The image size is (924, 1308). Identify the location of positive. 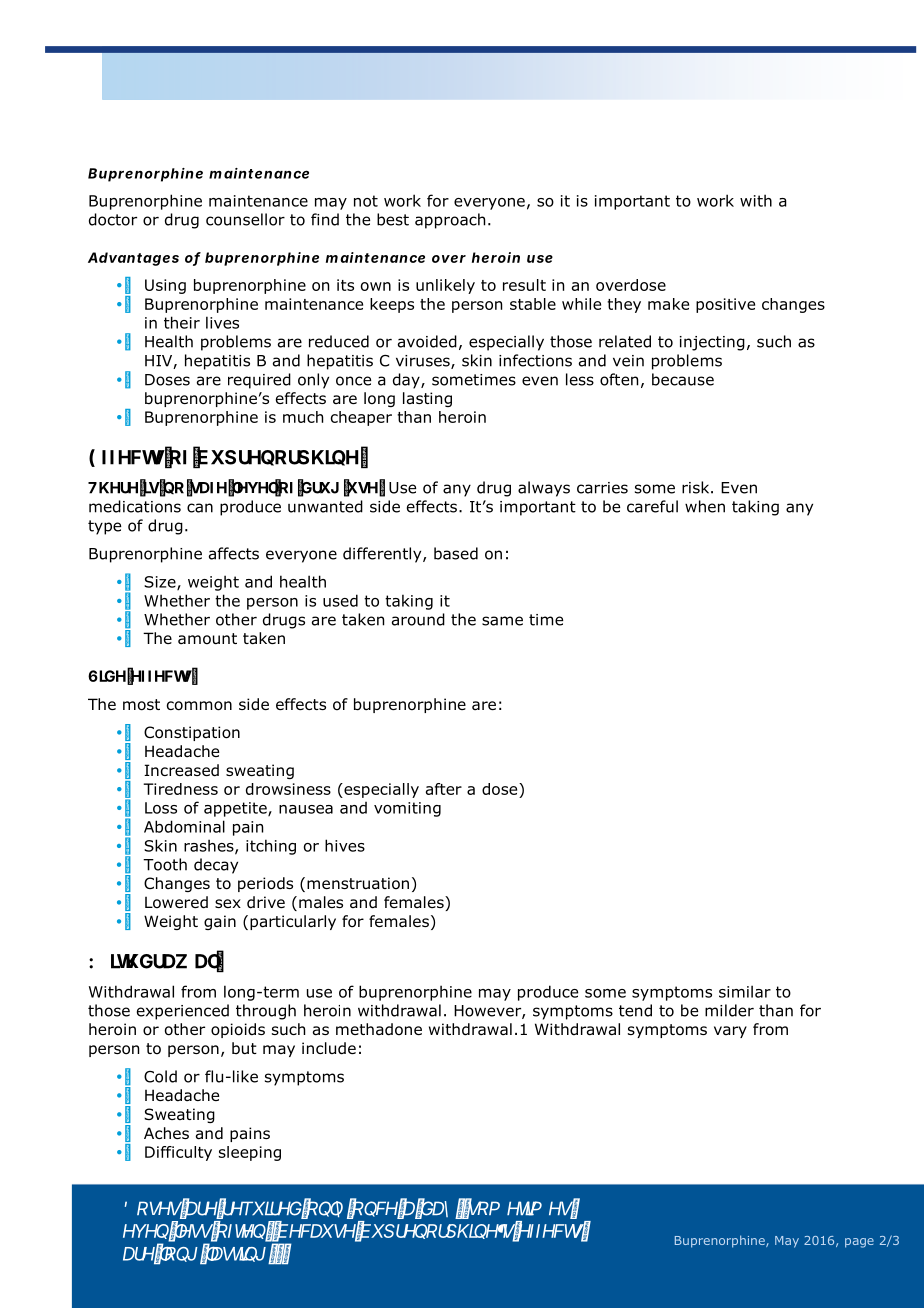
(725, 305).
